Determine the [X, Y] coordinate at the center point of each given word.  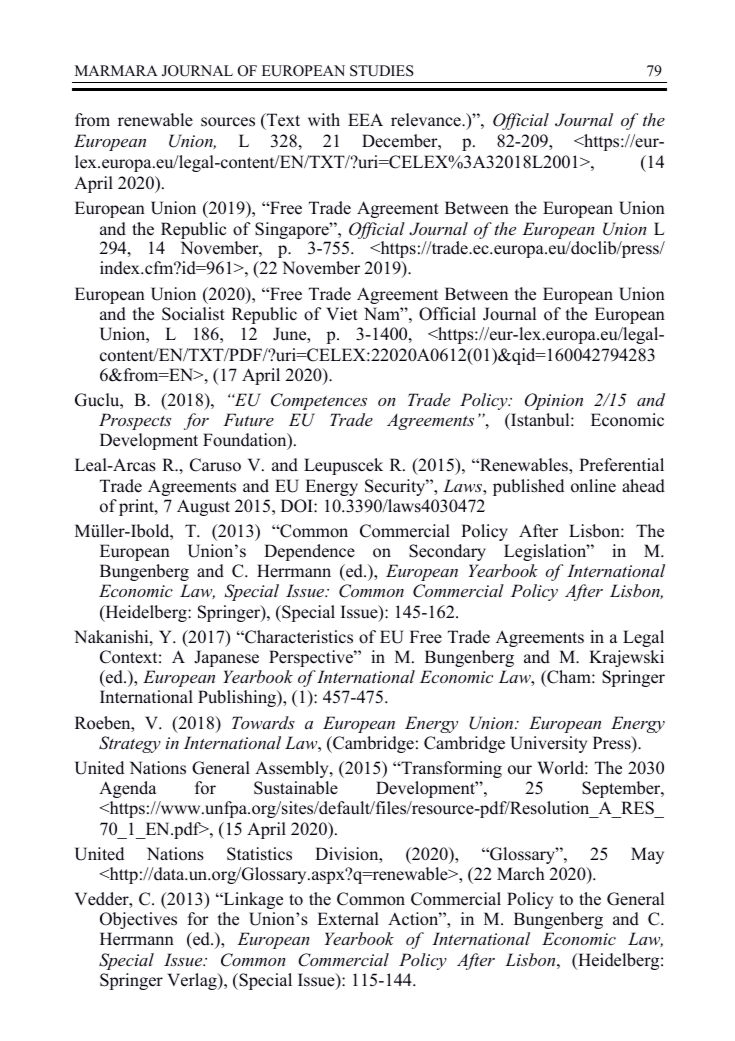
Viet [342, 314]
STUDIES [382, 71]
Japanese [226, 658]
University [548, 744]
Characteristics [298, 637]
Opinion [554, 401]
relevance [427, 120]
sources [228, 122]
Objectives [138, 920]
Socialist [193, 314]
